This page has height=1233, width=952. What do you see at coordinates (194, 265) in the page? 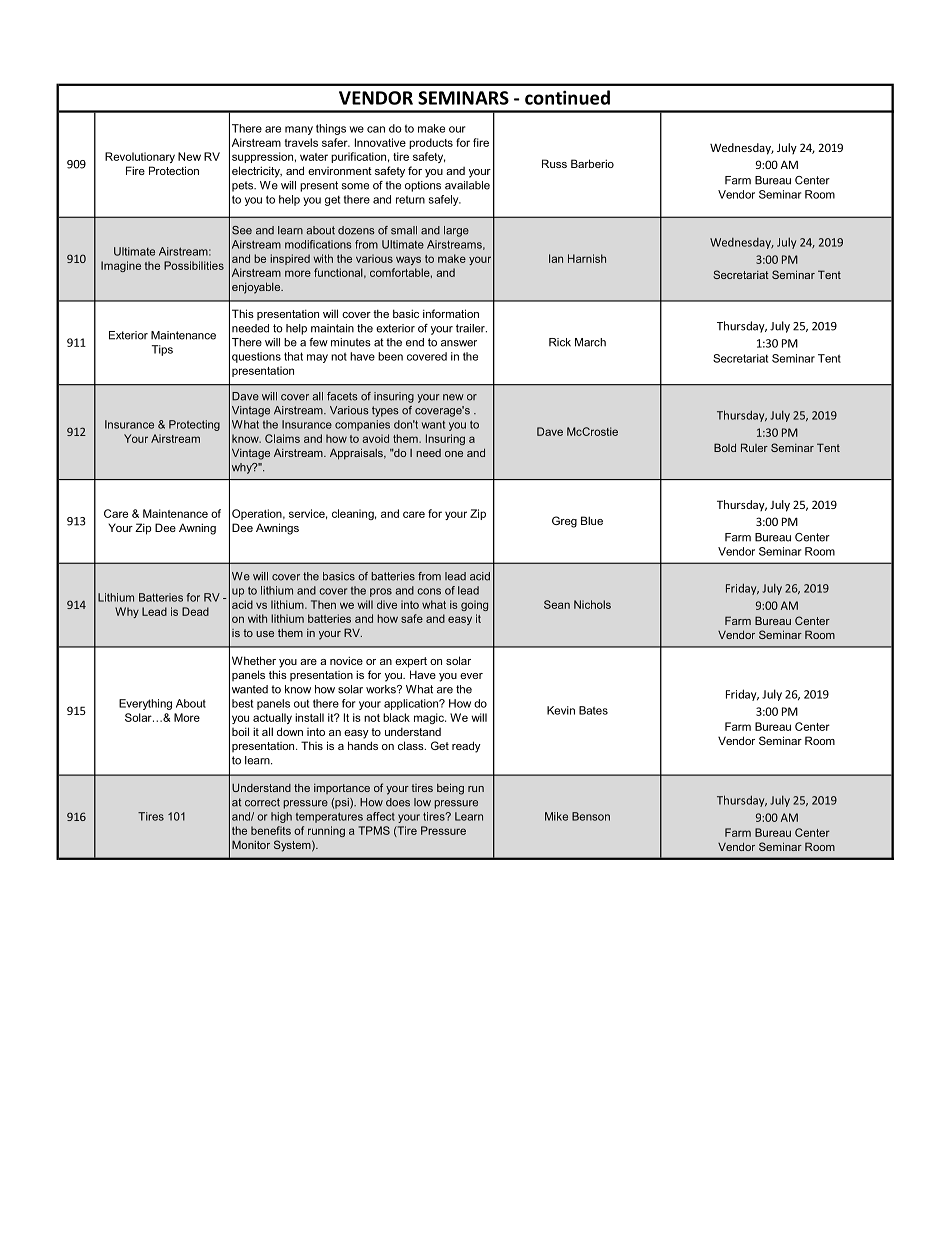
I see `Possibilities` at bounding box center [194, 265].
